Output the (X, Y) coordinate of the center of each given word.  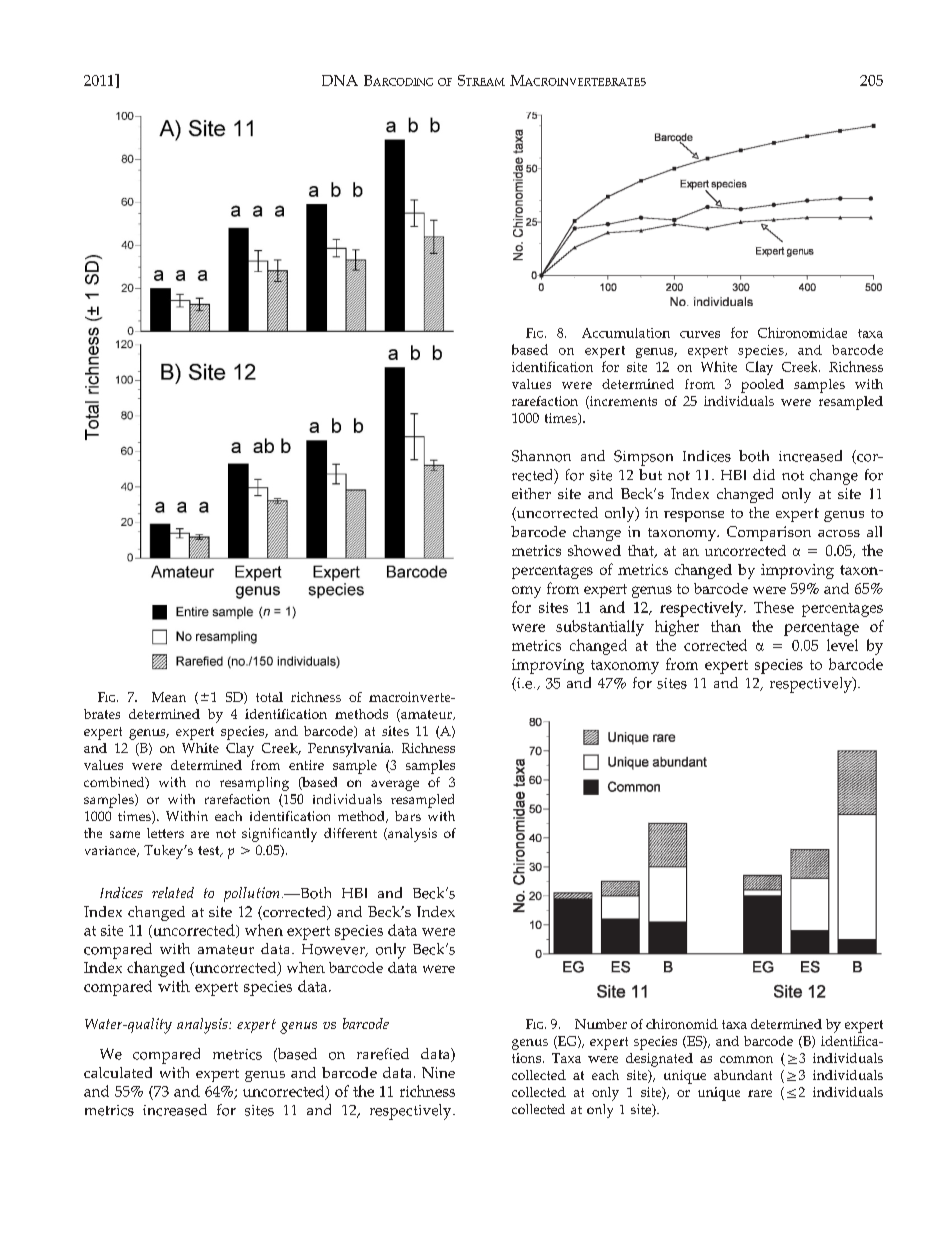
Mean (169, 697)
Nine (438, 1072)
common (746, 1059)
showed (594, 550)
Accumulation (626, 333)
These (774, 607)
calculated (118, 1072)
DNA (340, 80)
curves (700, 334)
